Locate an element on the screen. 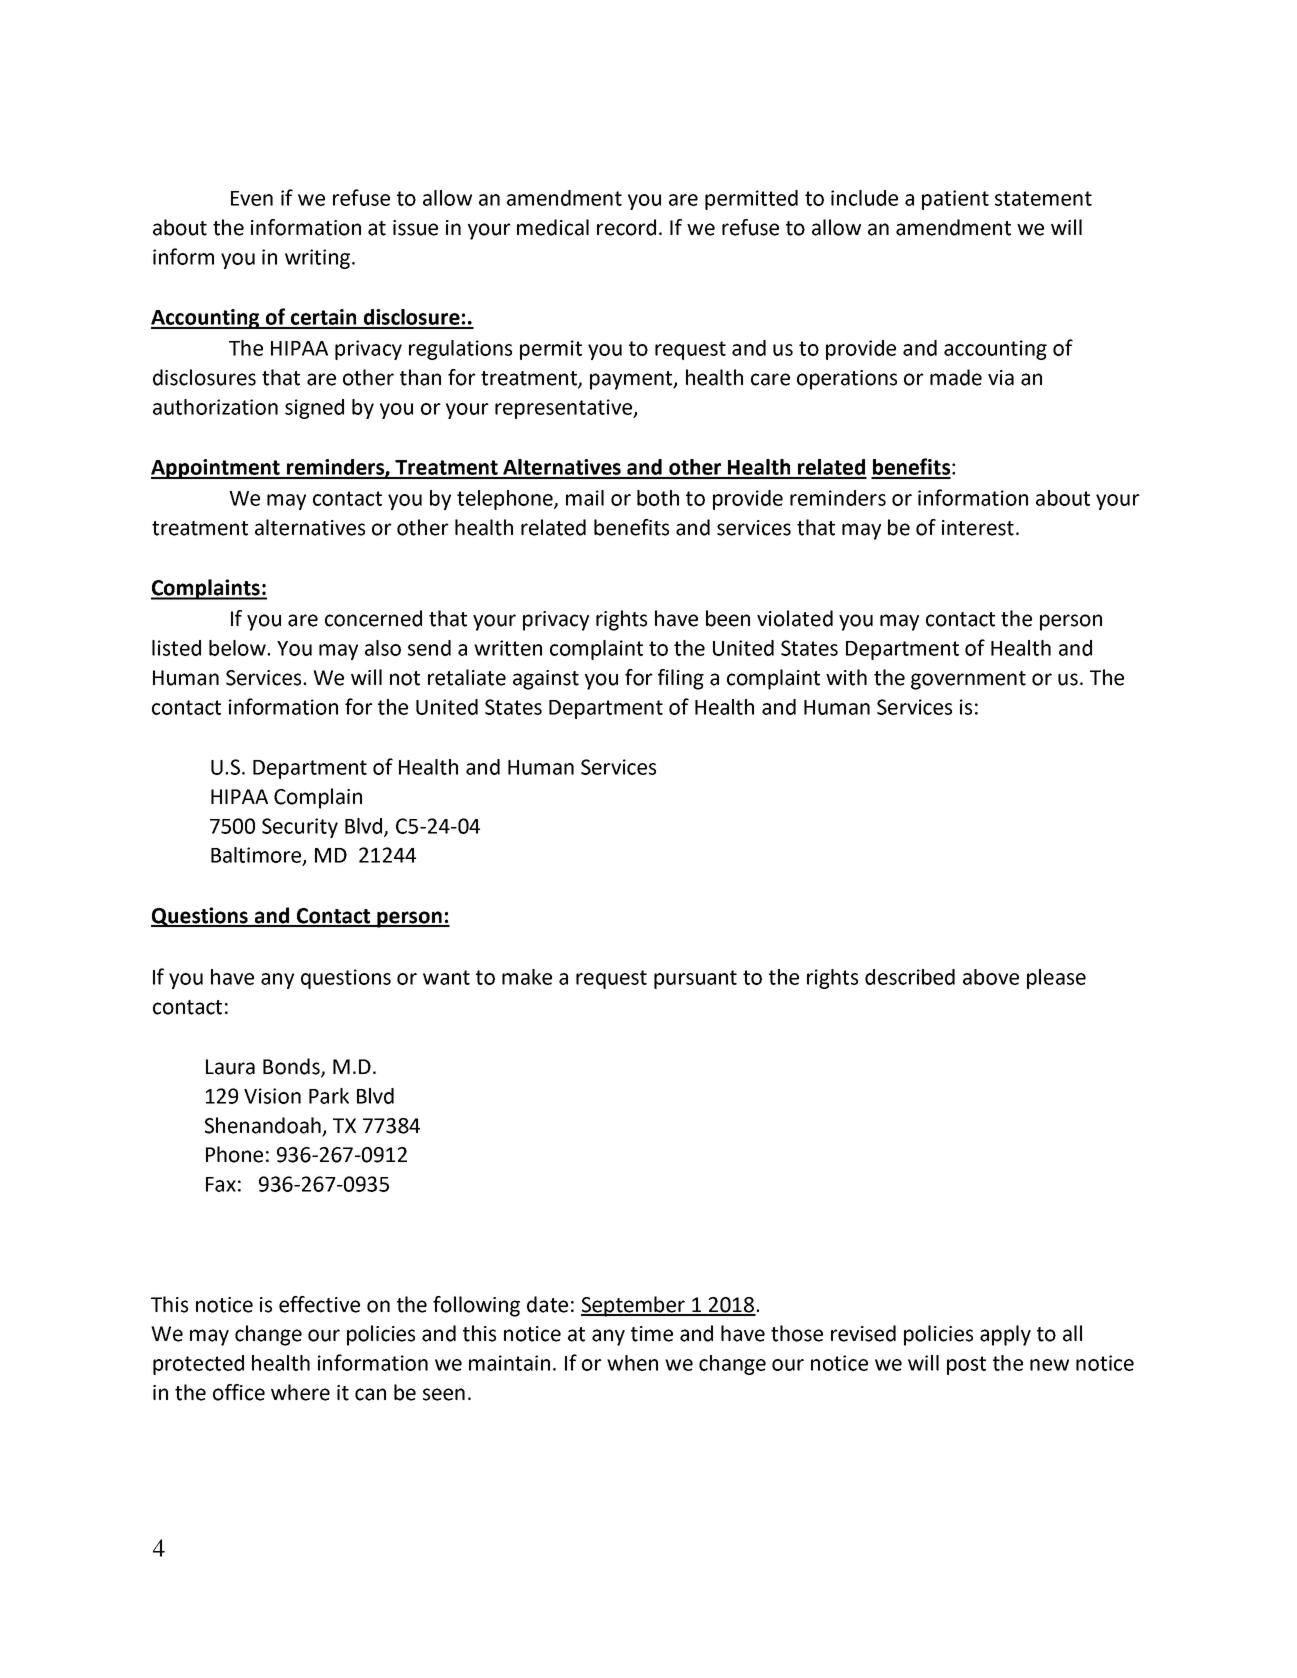  Security is located at coordinates (300, 828).
